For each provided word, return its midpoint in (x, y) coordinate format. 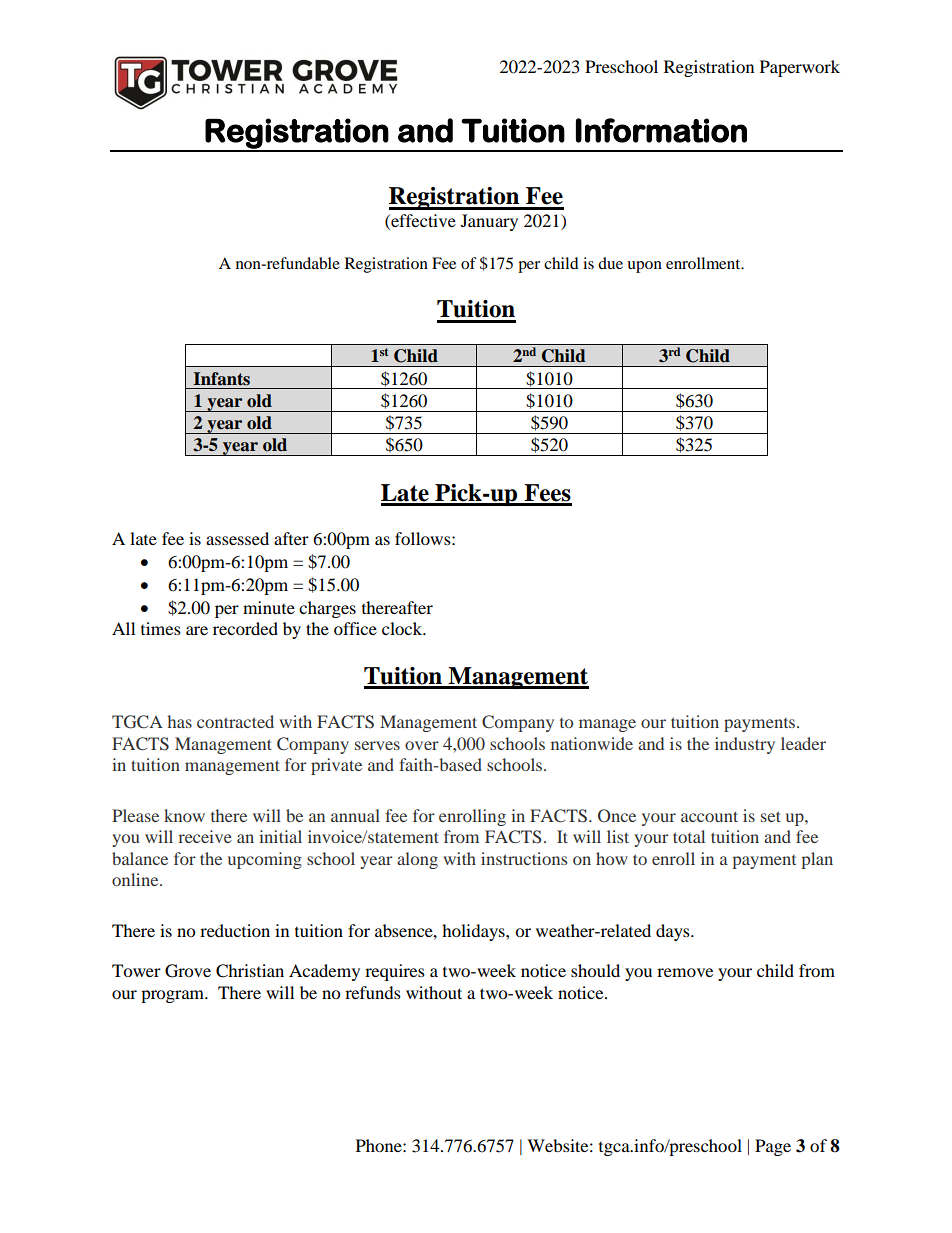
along (417, 860)
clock (403, 628)
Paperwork (800, 68)
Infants (221, 379)
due (610, 263)
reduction (235, 930)
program (173, 996)
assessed (237, 538)
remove (685, 972)
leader (803, 743)
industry (745, 745)
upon (644, 267)
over (422, 745)
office (355, 628)
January (489, 222)
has (179, 721)
